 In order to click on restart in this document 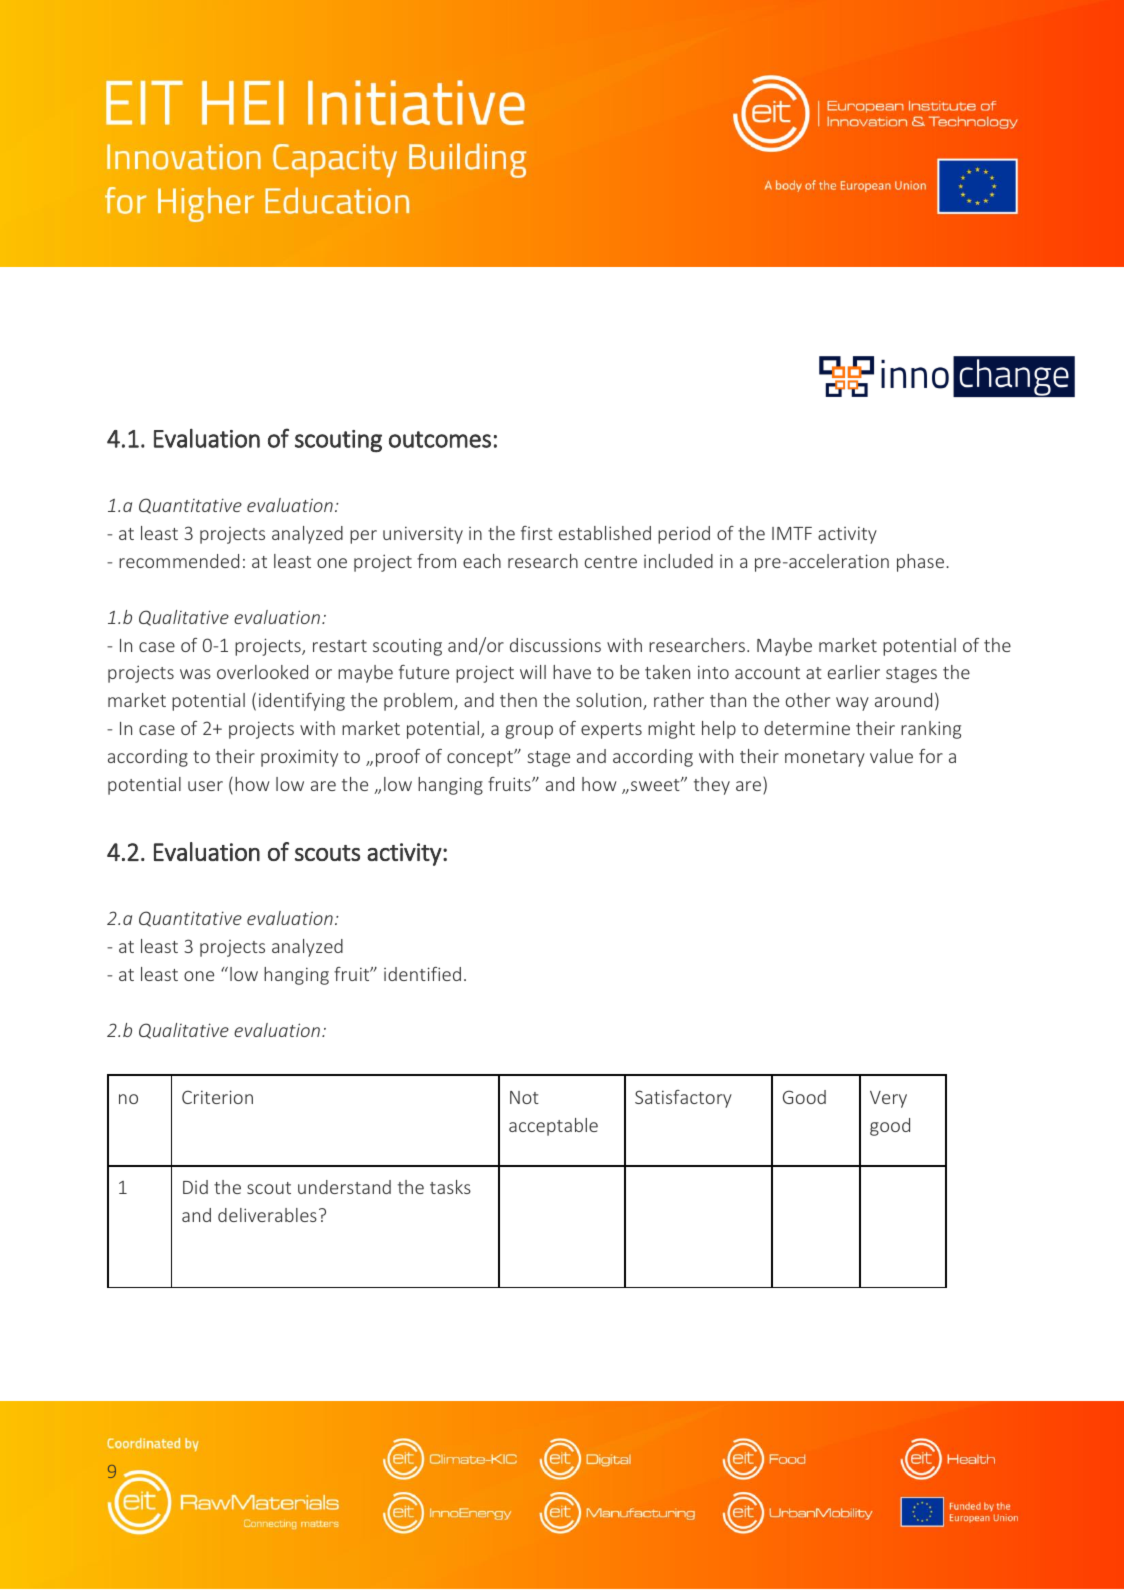, I will do `click(340, 646)`.
